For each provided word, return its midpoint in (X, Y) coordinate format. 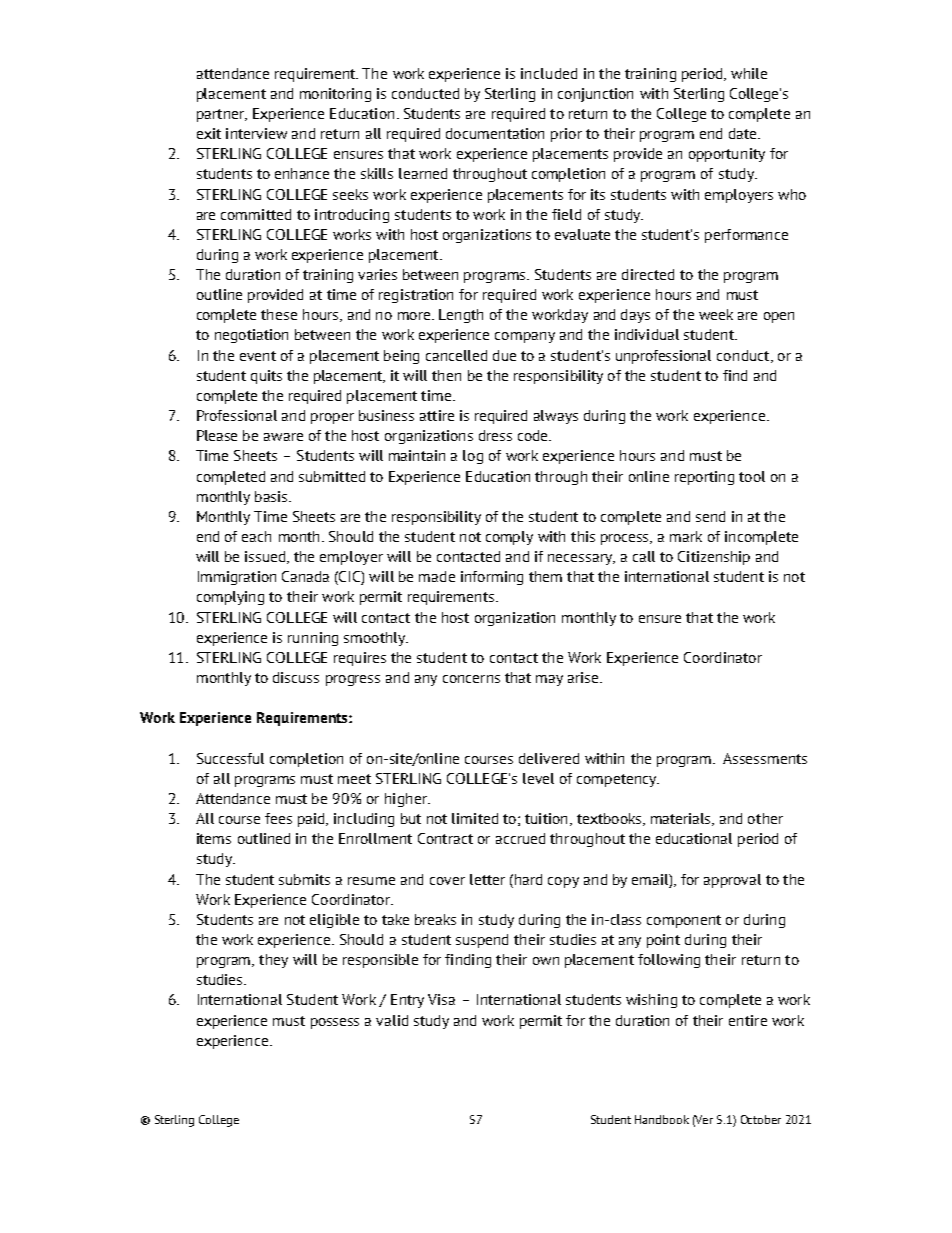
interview (256, 133)
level (538, 778)
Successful (230, 758)
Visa (441, 999)
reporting (704, 478)
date (744, 133)
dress (495, 435)
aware (283, 437)
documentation (495, 133)
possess (335, 1023)
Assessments (765, 758)
